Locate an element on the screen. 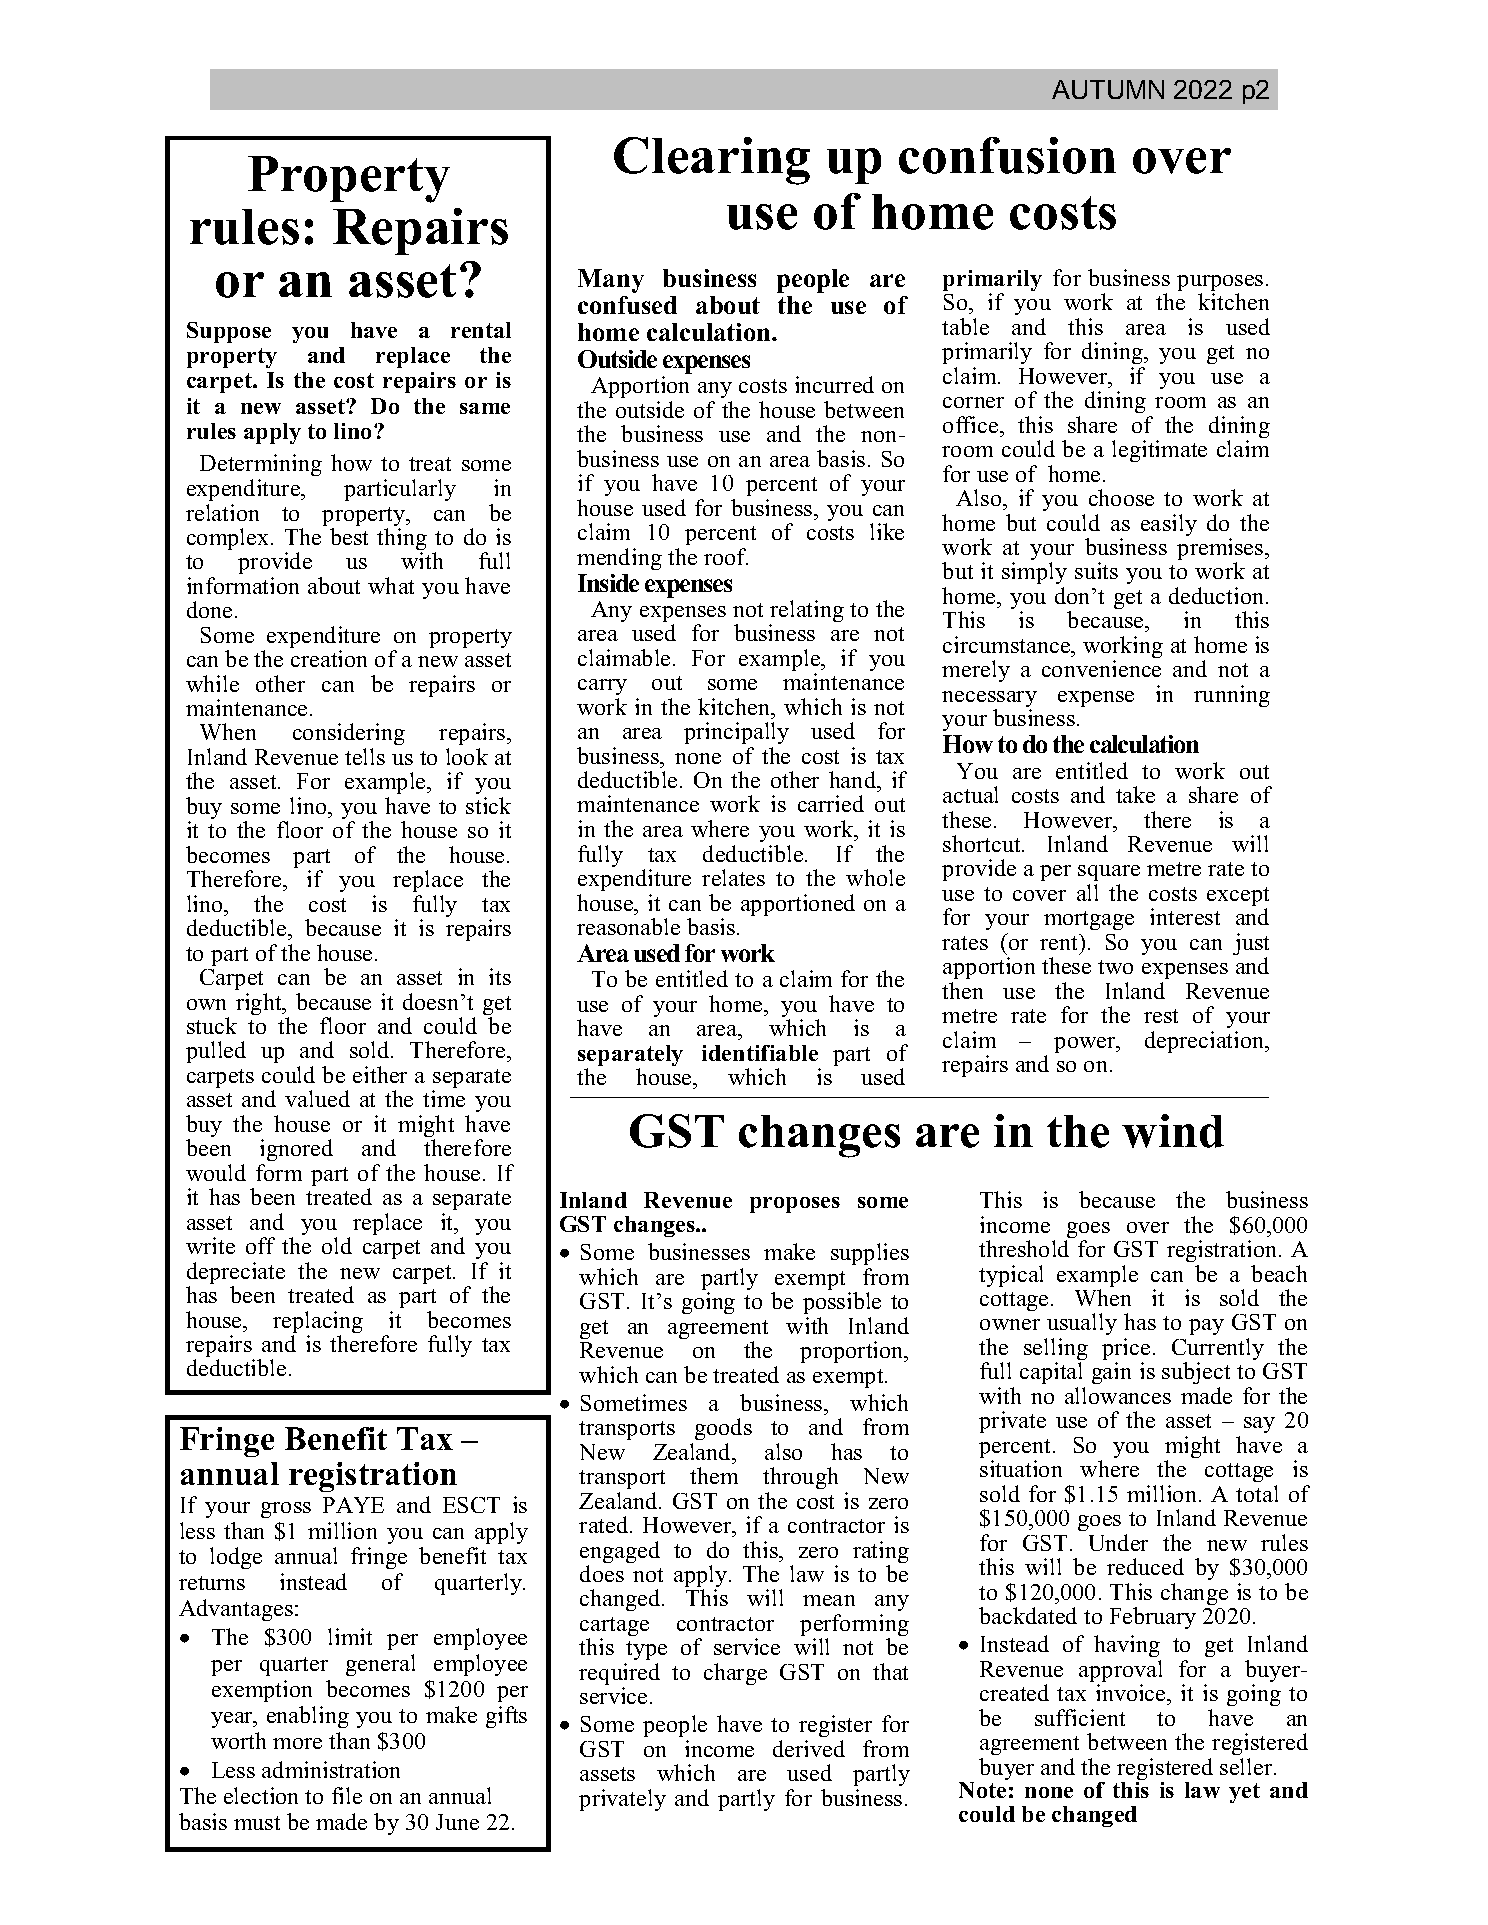 The image size is (1488, 1925). administration is located at coordinates (331, 1769).
